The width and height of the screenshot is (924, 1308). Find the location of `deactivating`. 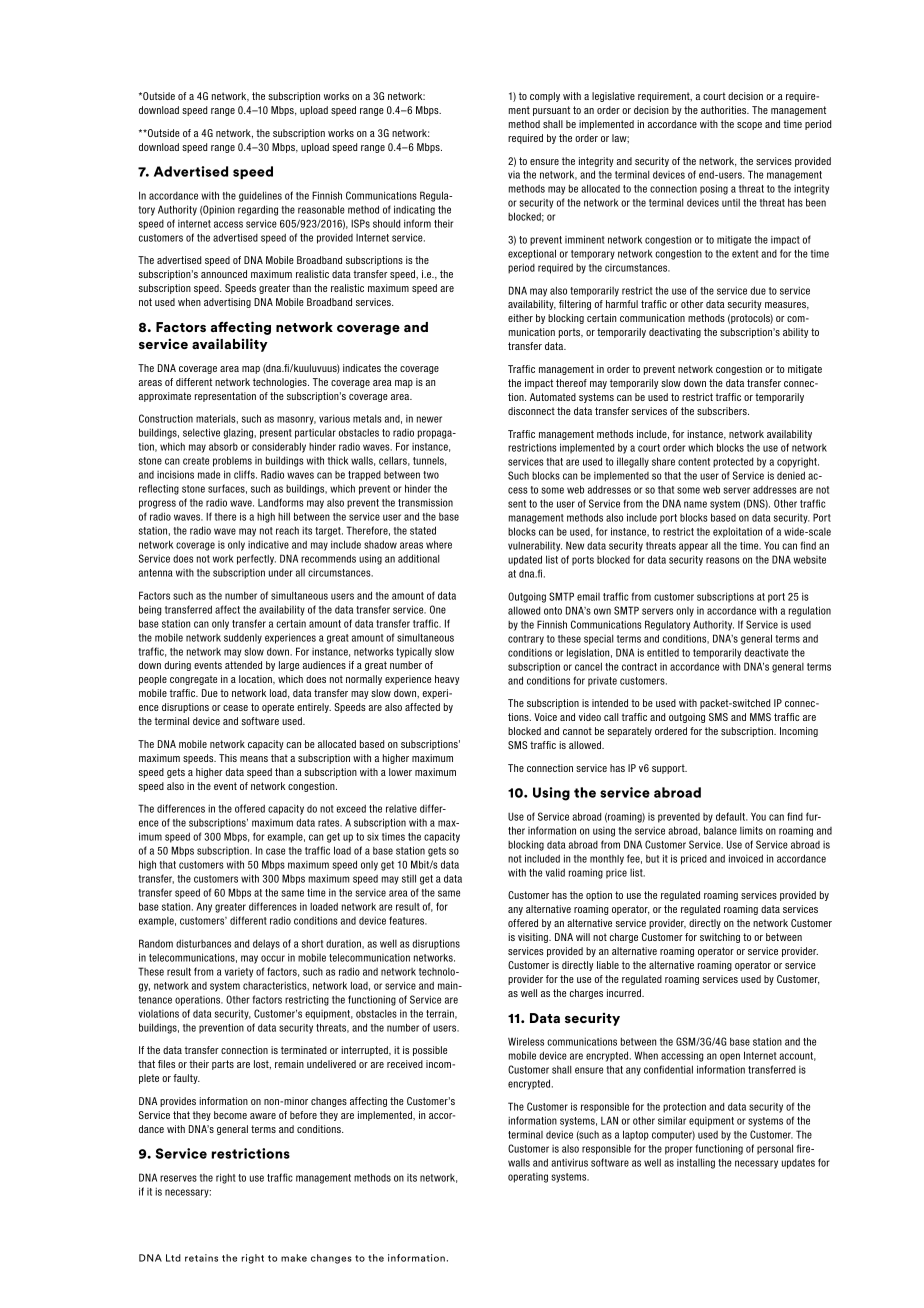

deactivating is located at coordinates (675, 333).
